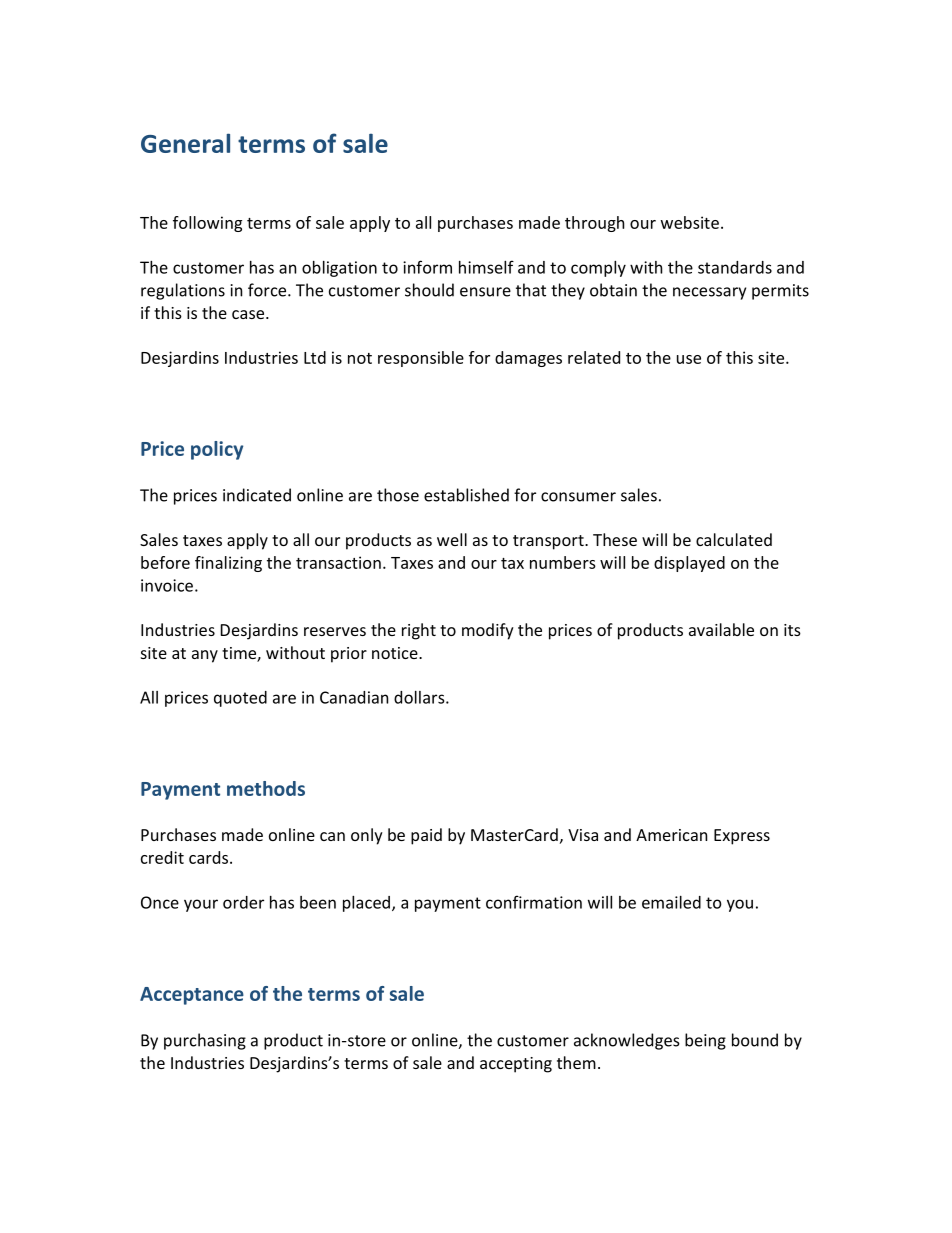 The image size is (952, 1233). What do you see at coordinates (705, 1041) in the image?
I see `being` at bounding box center [705, 1041].
